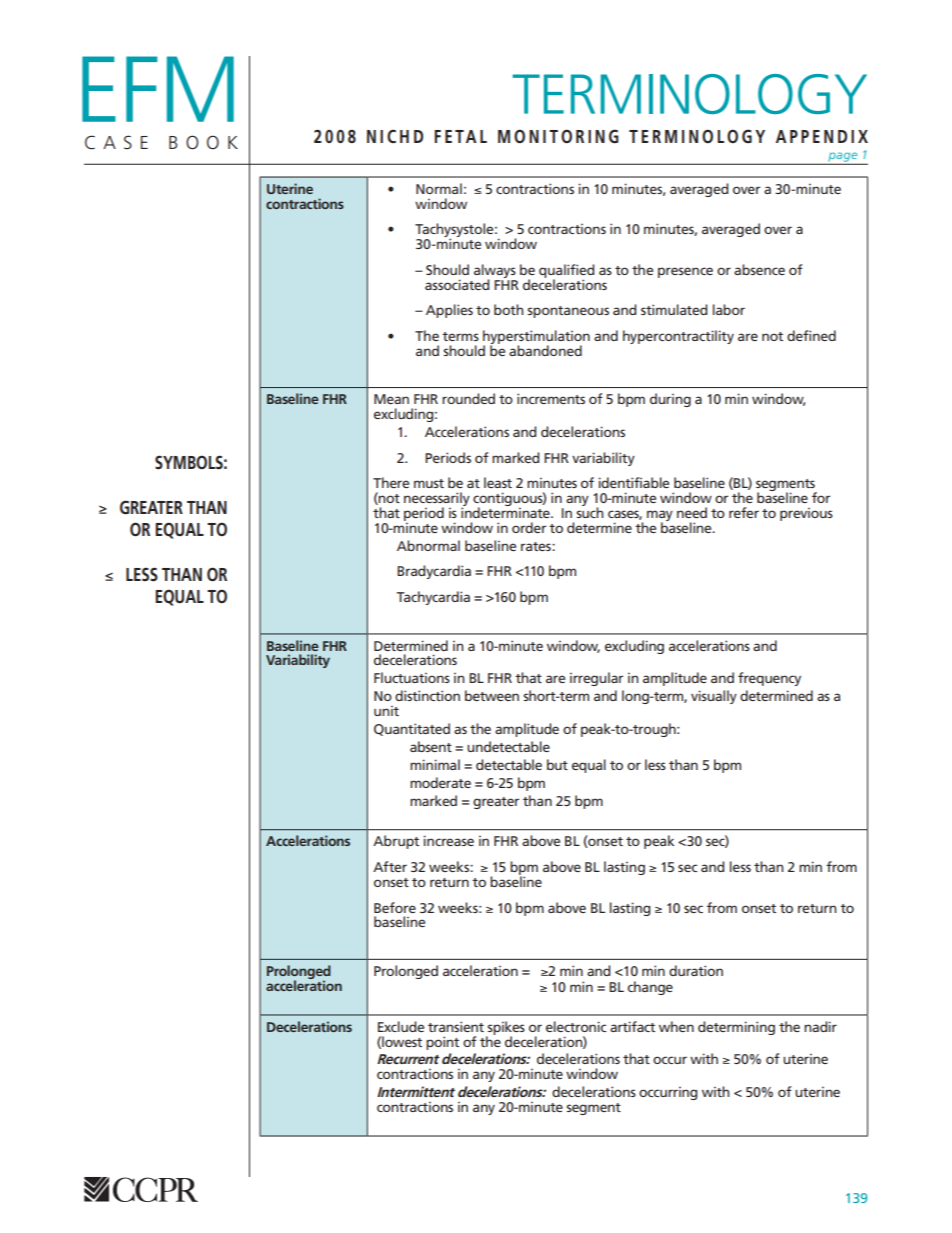 This screenshot has width=952, height=1233. I want to click on during, so click(670, 400).
